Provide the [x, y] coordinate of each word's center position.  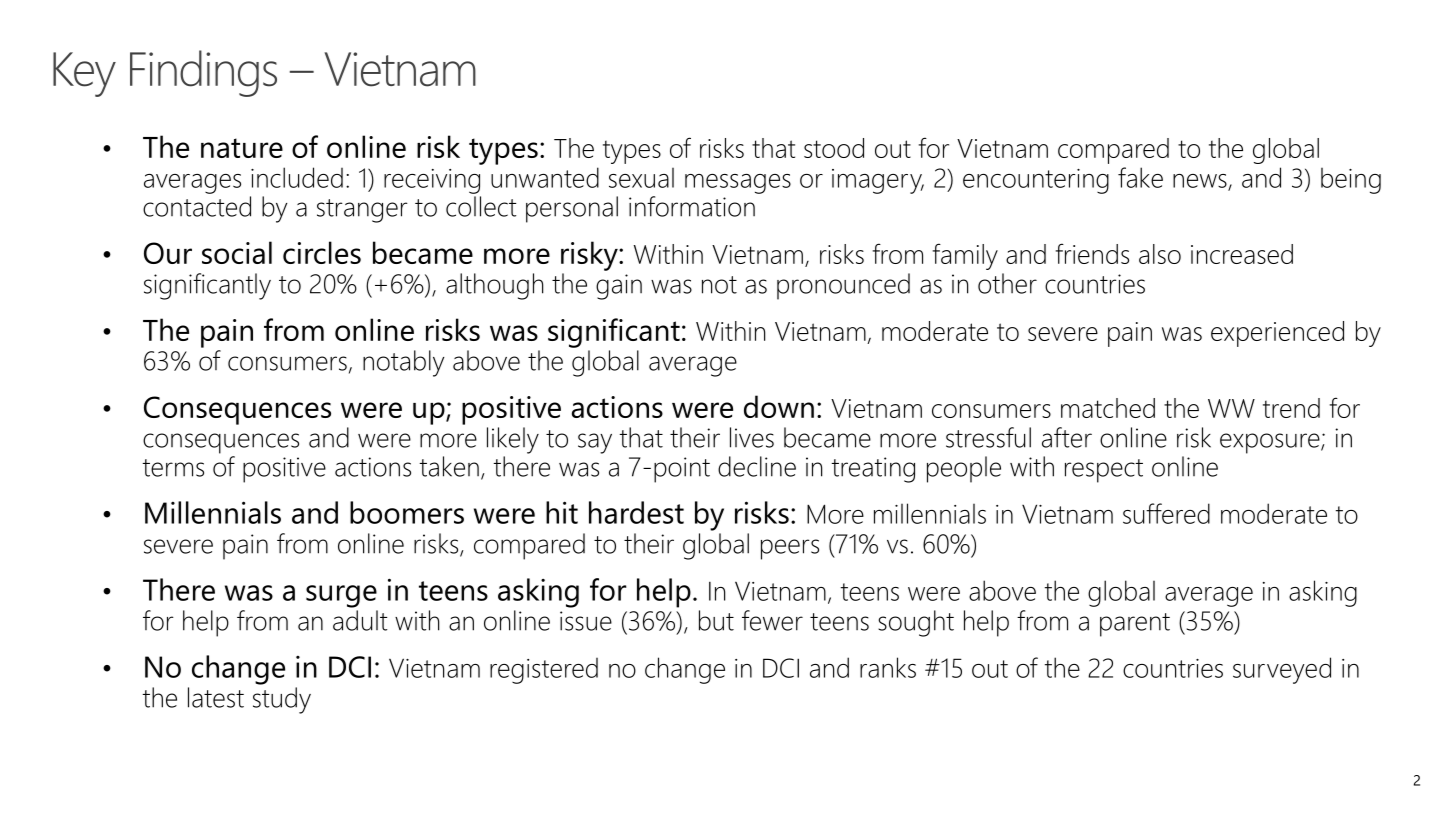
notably [403, 363]
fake [1140, 177]
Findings [203, 73]
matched [1108, 408]
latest [216, 697]
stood [834, 148]
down [779, 406]
